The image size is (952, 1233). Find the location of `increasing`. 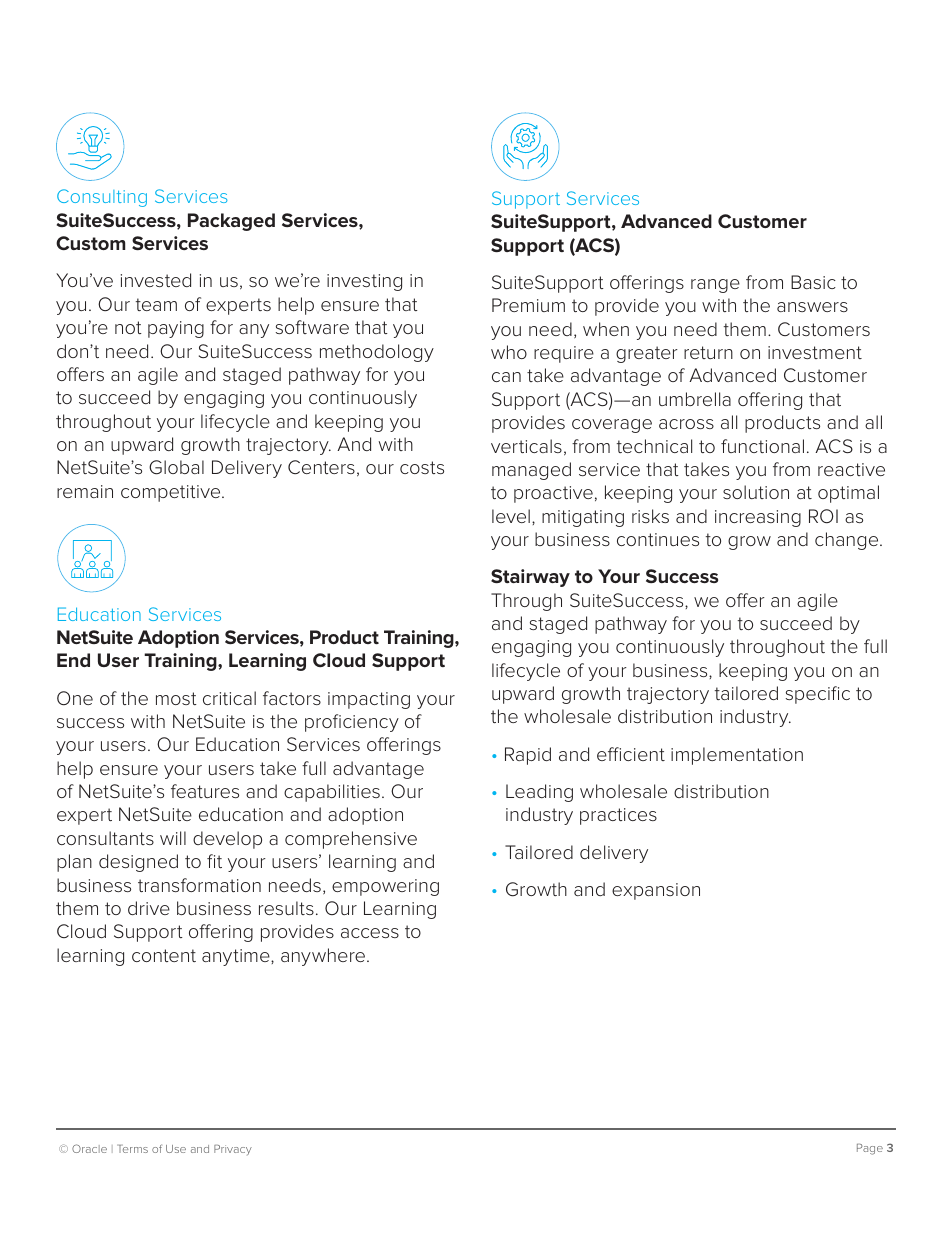

increasing is located at coordinates (758, 518).
